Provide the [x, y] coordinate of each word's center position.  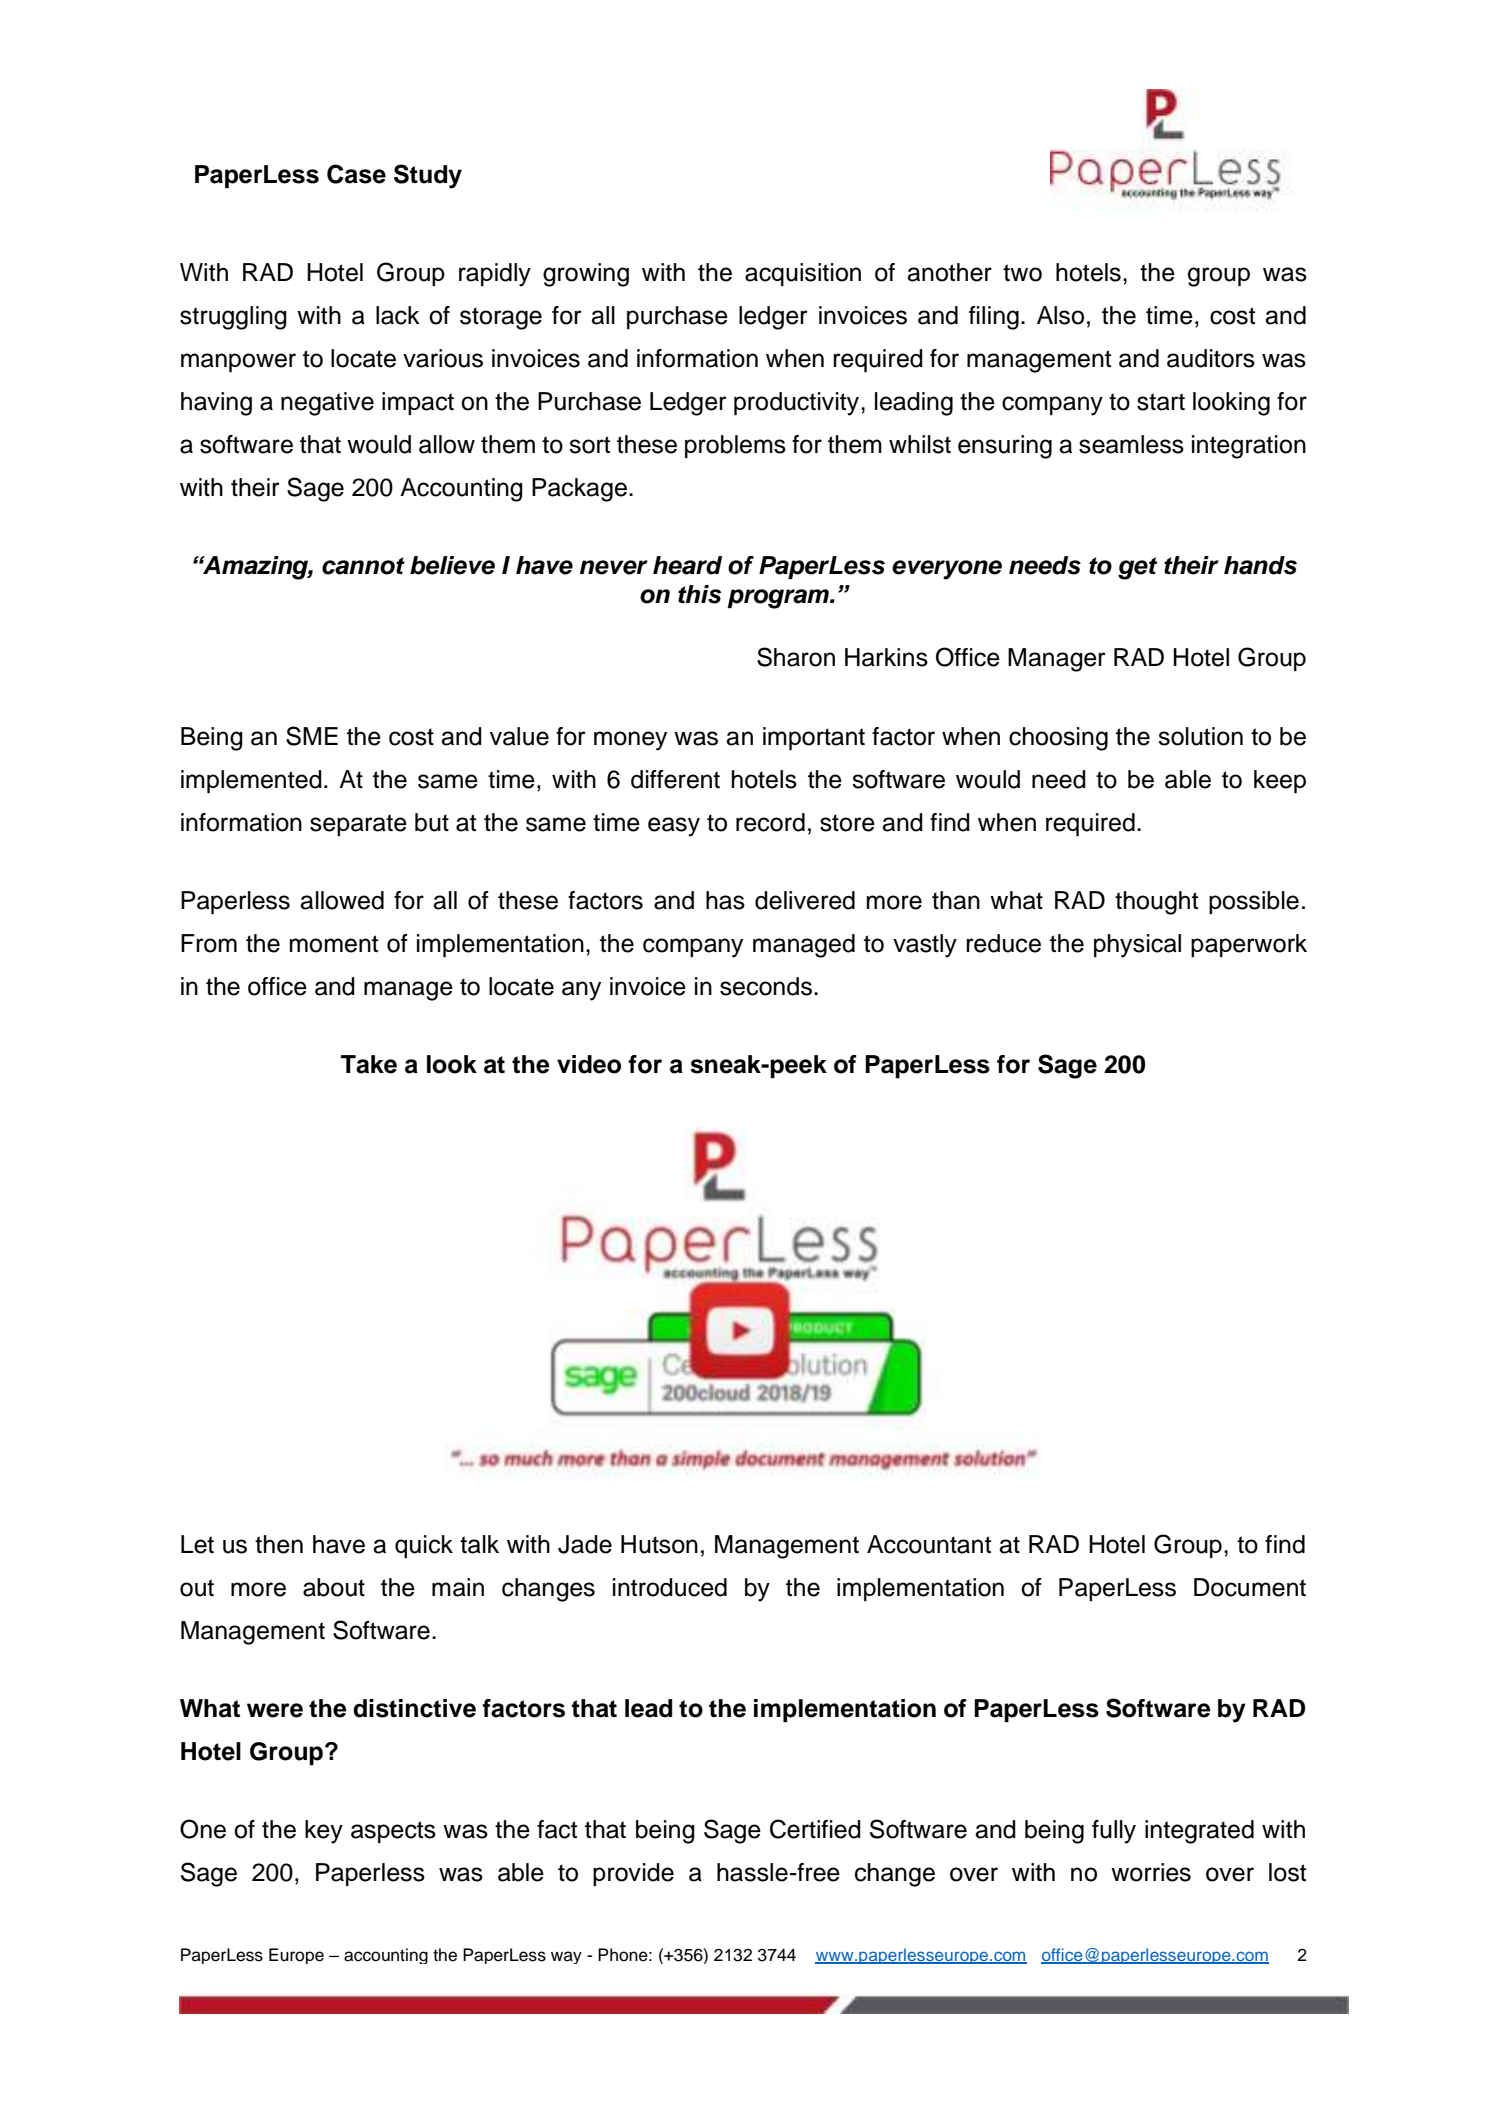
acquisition [803, 274]
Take [369, 1064]
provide [633, 1874]
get [1137, 568]
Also [1060, 315]
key [324, 1832]
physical [1137, 946]
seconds [766, 986]
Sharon [796, 657]
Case [356, 174]
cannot [363, 566]
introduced [670, 1587]
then [279, 1544]
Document [1250, 1587]
